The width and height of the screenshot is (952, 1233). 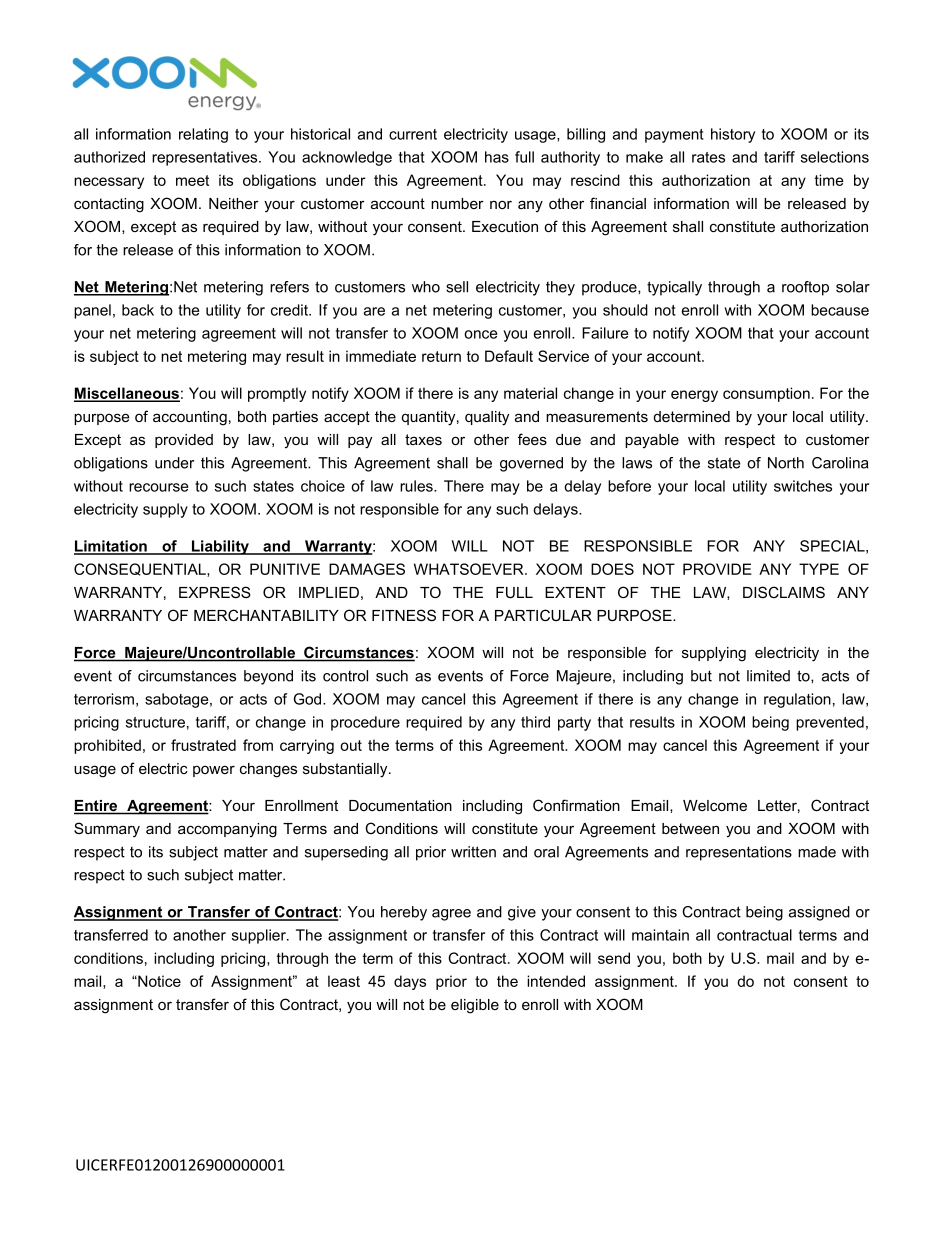 I want to click on history, so click(x=733, y=135).
